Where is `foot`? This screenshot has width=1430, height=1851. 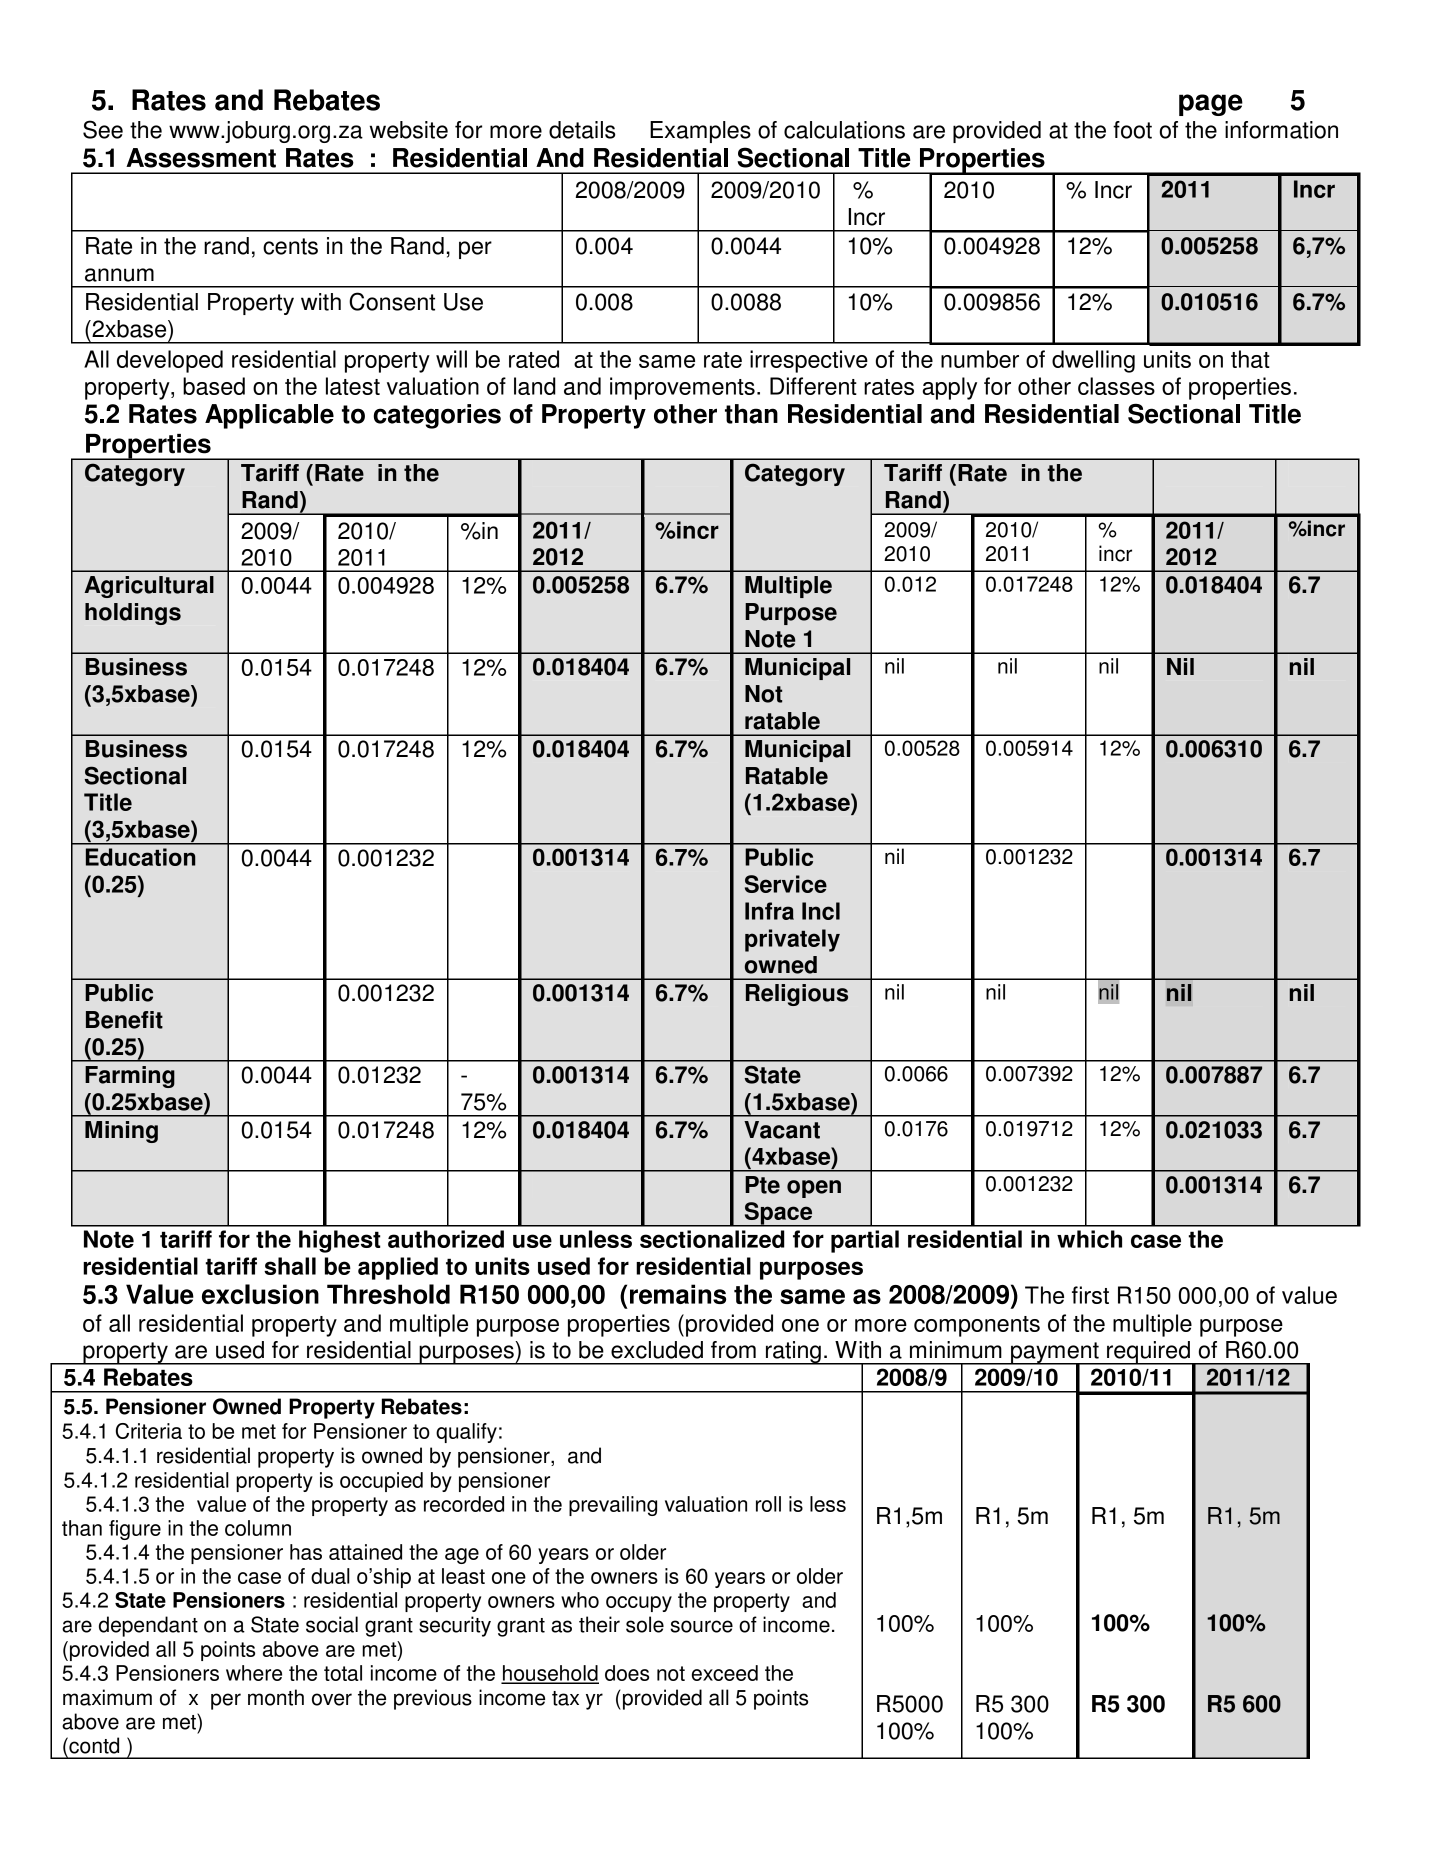
foot is located at coordinates (1132, 130).
